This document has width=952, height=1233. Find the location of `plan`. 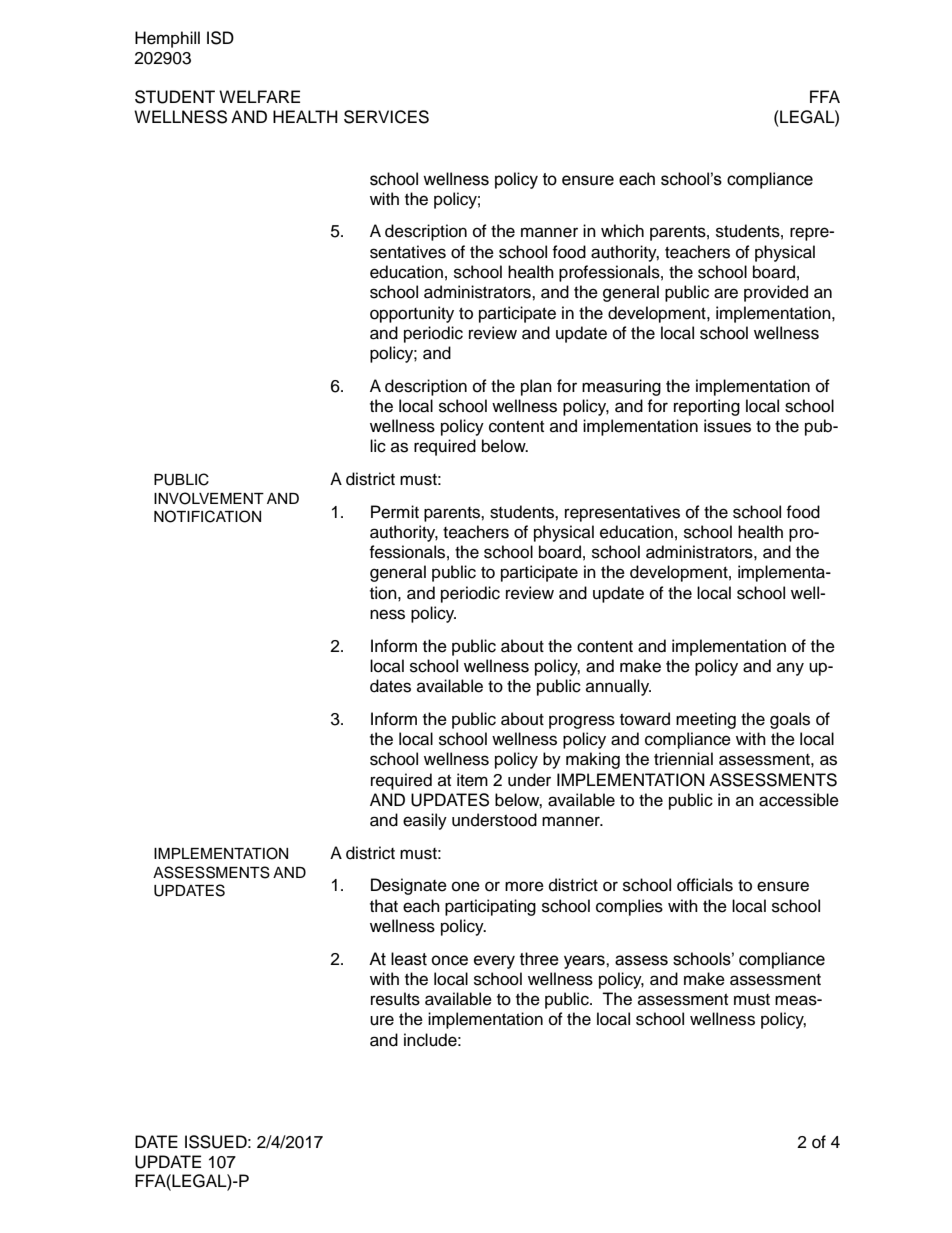

plan is located at coordinates (536, 387).
